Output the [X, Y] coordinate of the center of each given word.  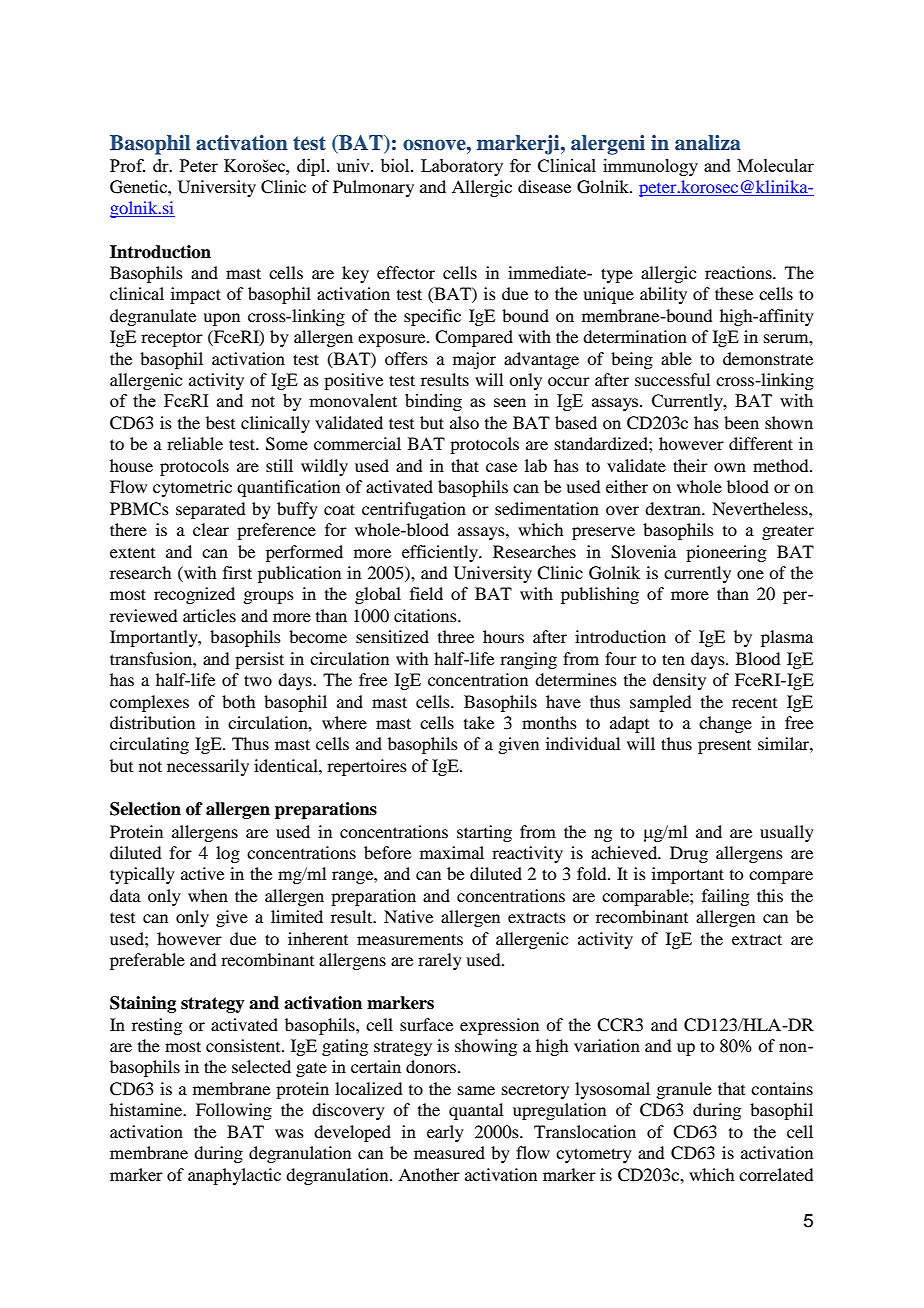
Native [408, 916]
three [456, 636]
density [679, 681]
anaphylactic [234, 1176]
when [208, 895]
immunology [650, 167]
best [220, 422]
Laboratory [462, 167]
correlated [776, 1174]
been [741, 422]
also [464, 422]
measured [449, 1152]
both [238, 701]
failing [725, 897]
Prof [127, 165]
